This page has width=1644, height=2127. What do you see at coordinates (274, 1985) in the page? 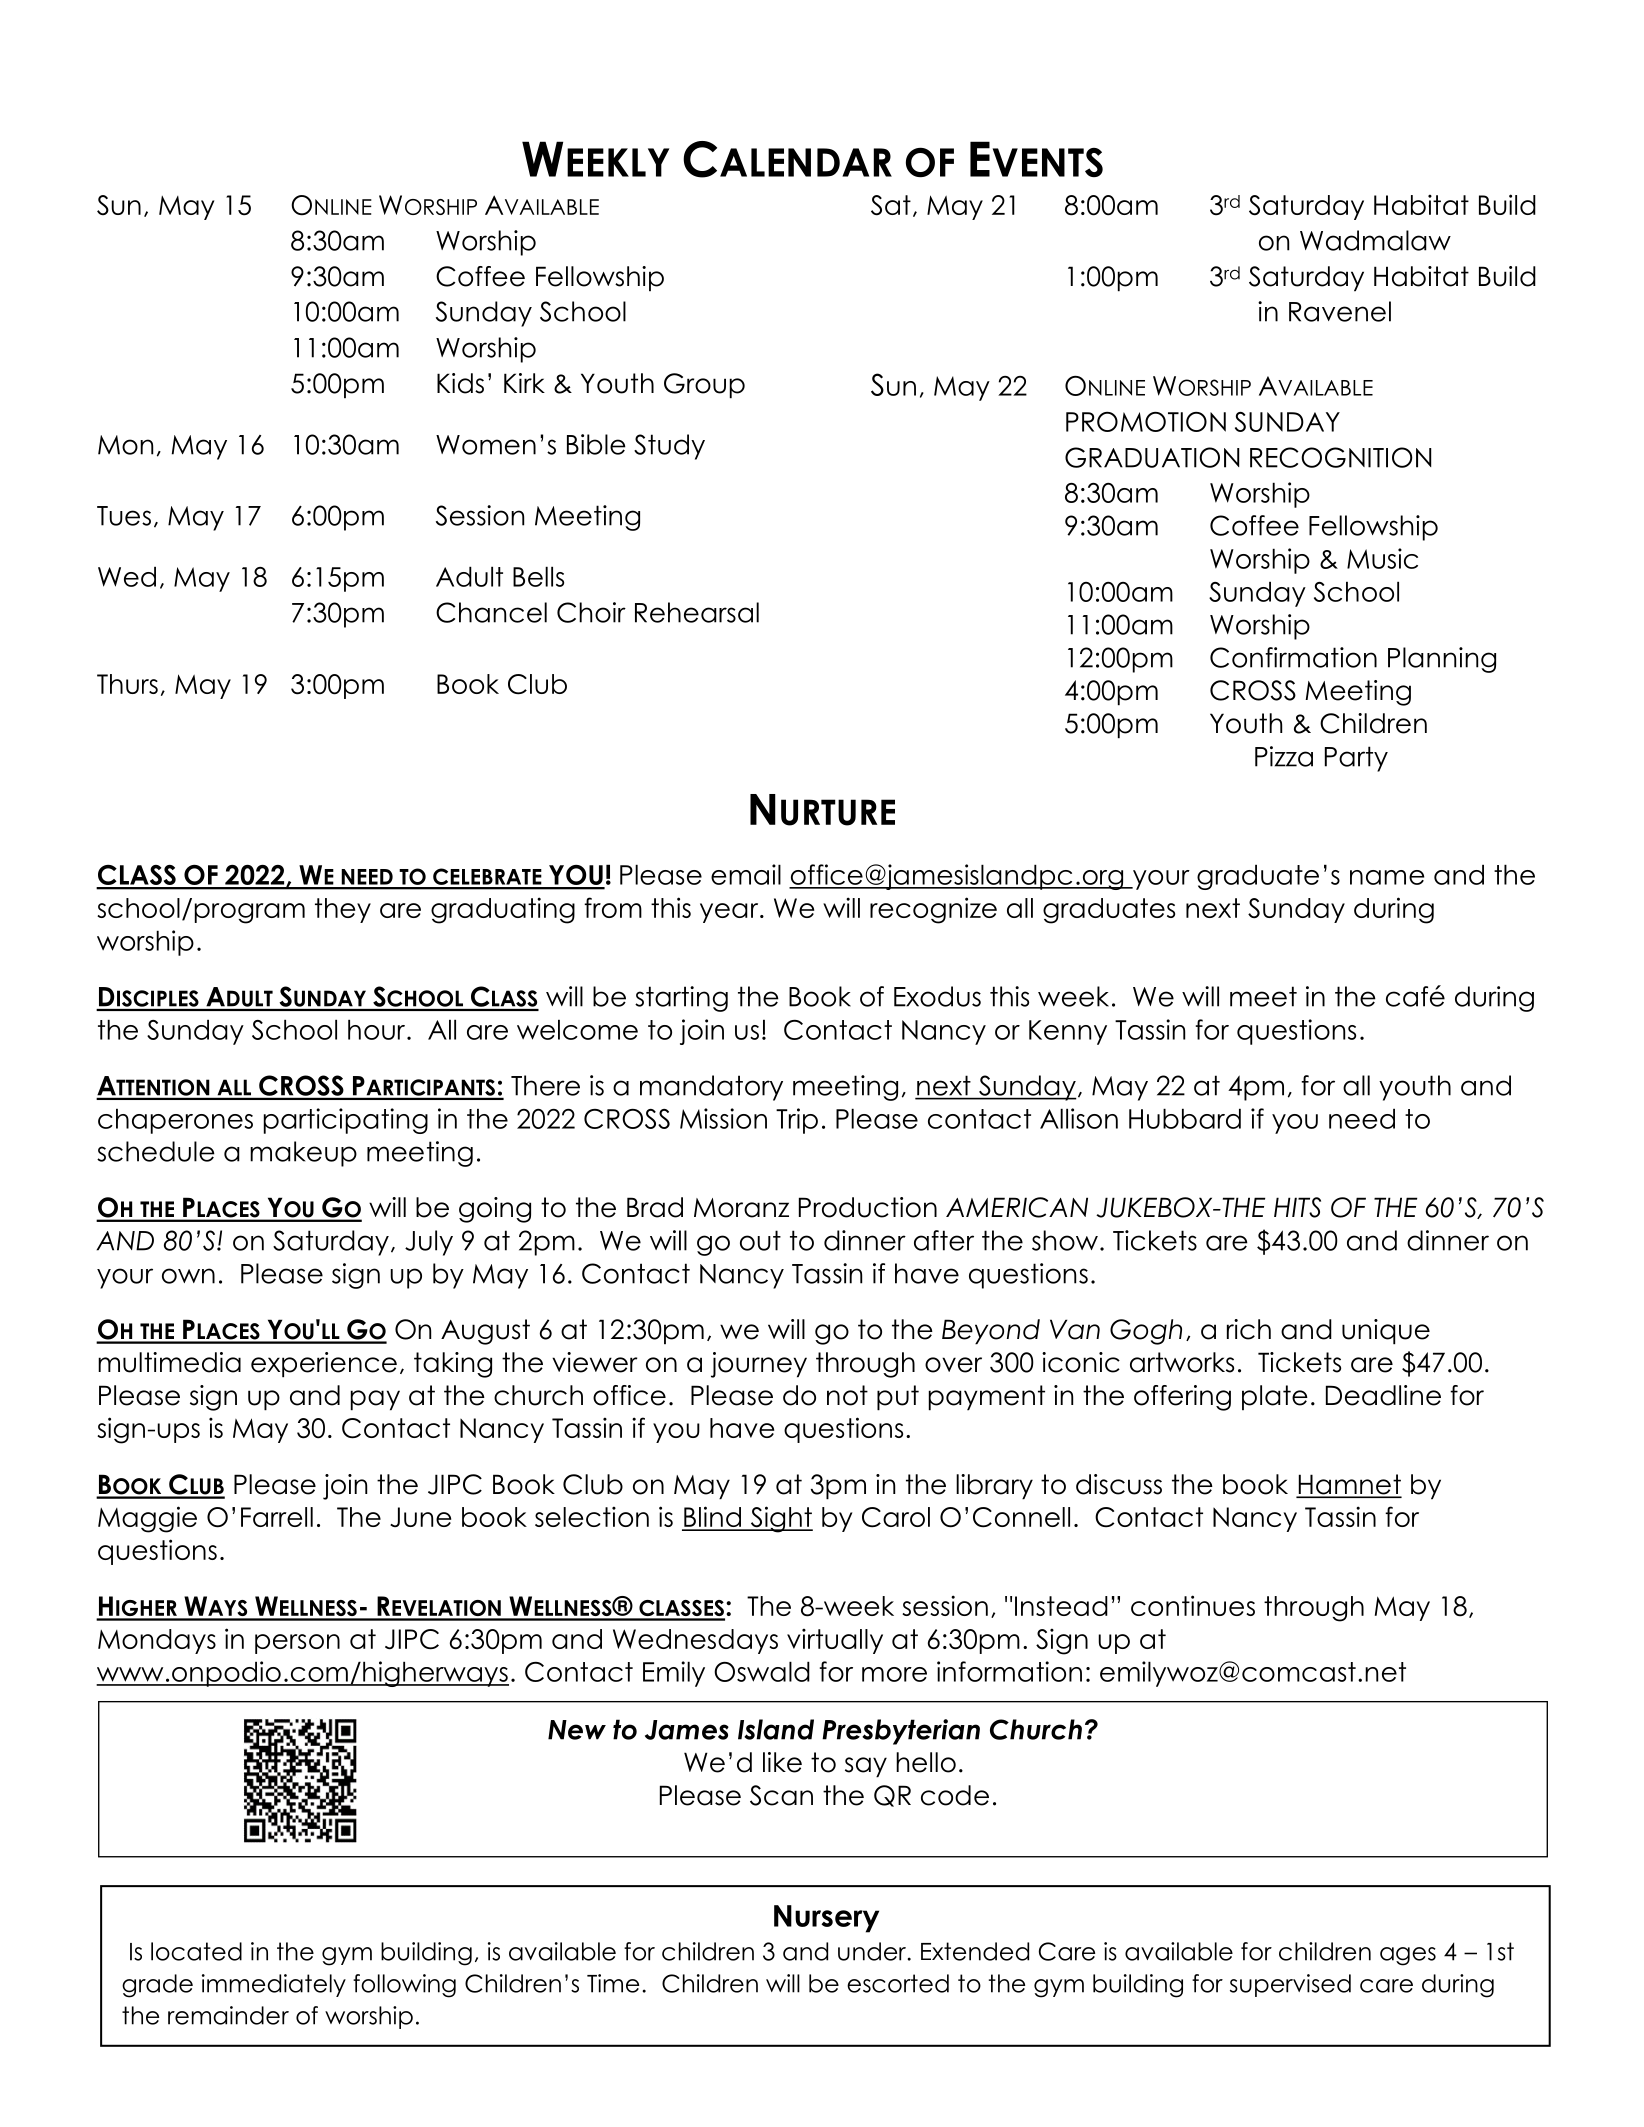
I see `immediately` at bounding box center [274, 1985].
